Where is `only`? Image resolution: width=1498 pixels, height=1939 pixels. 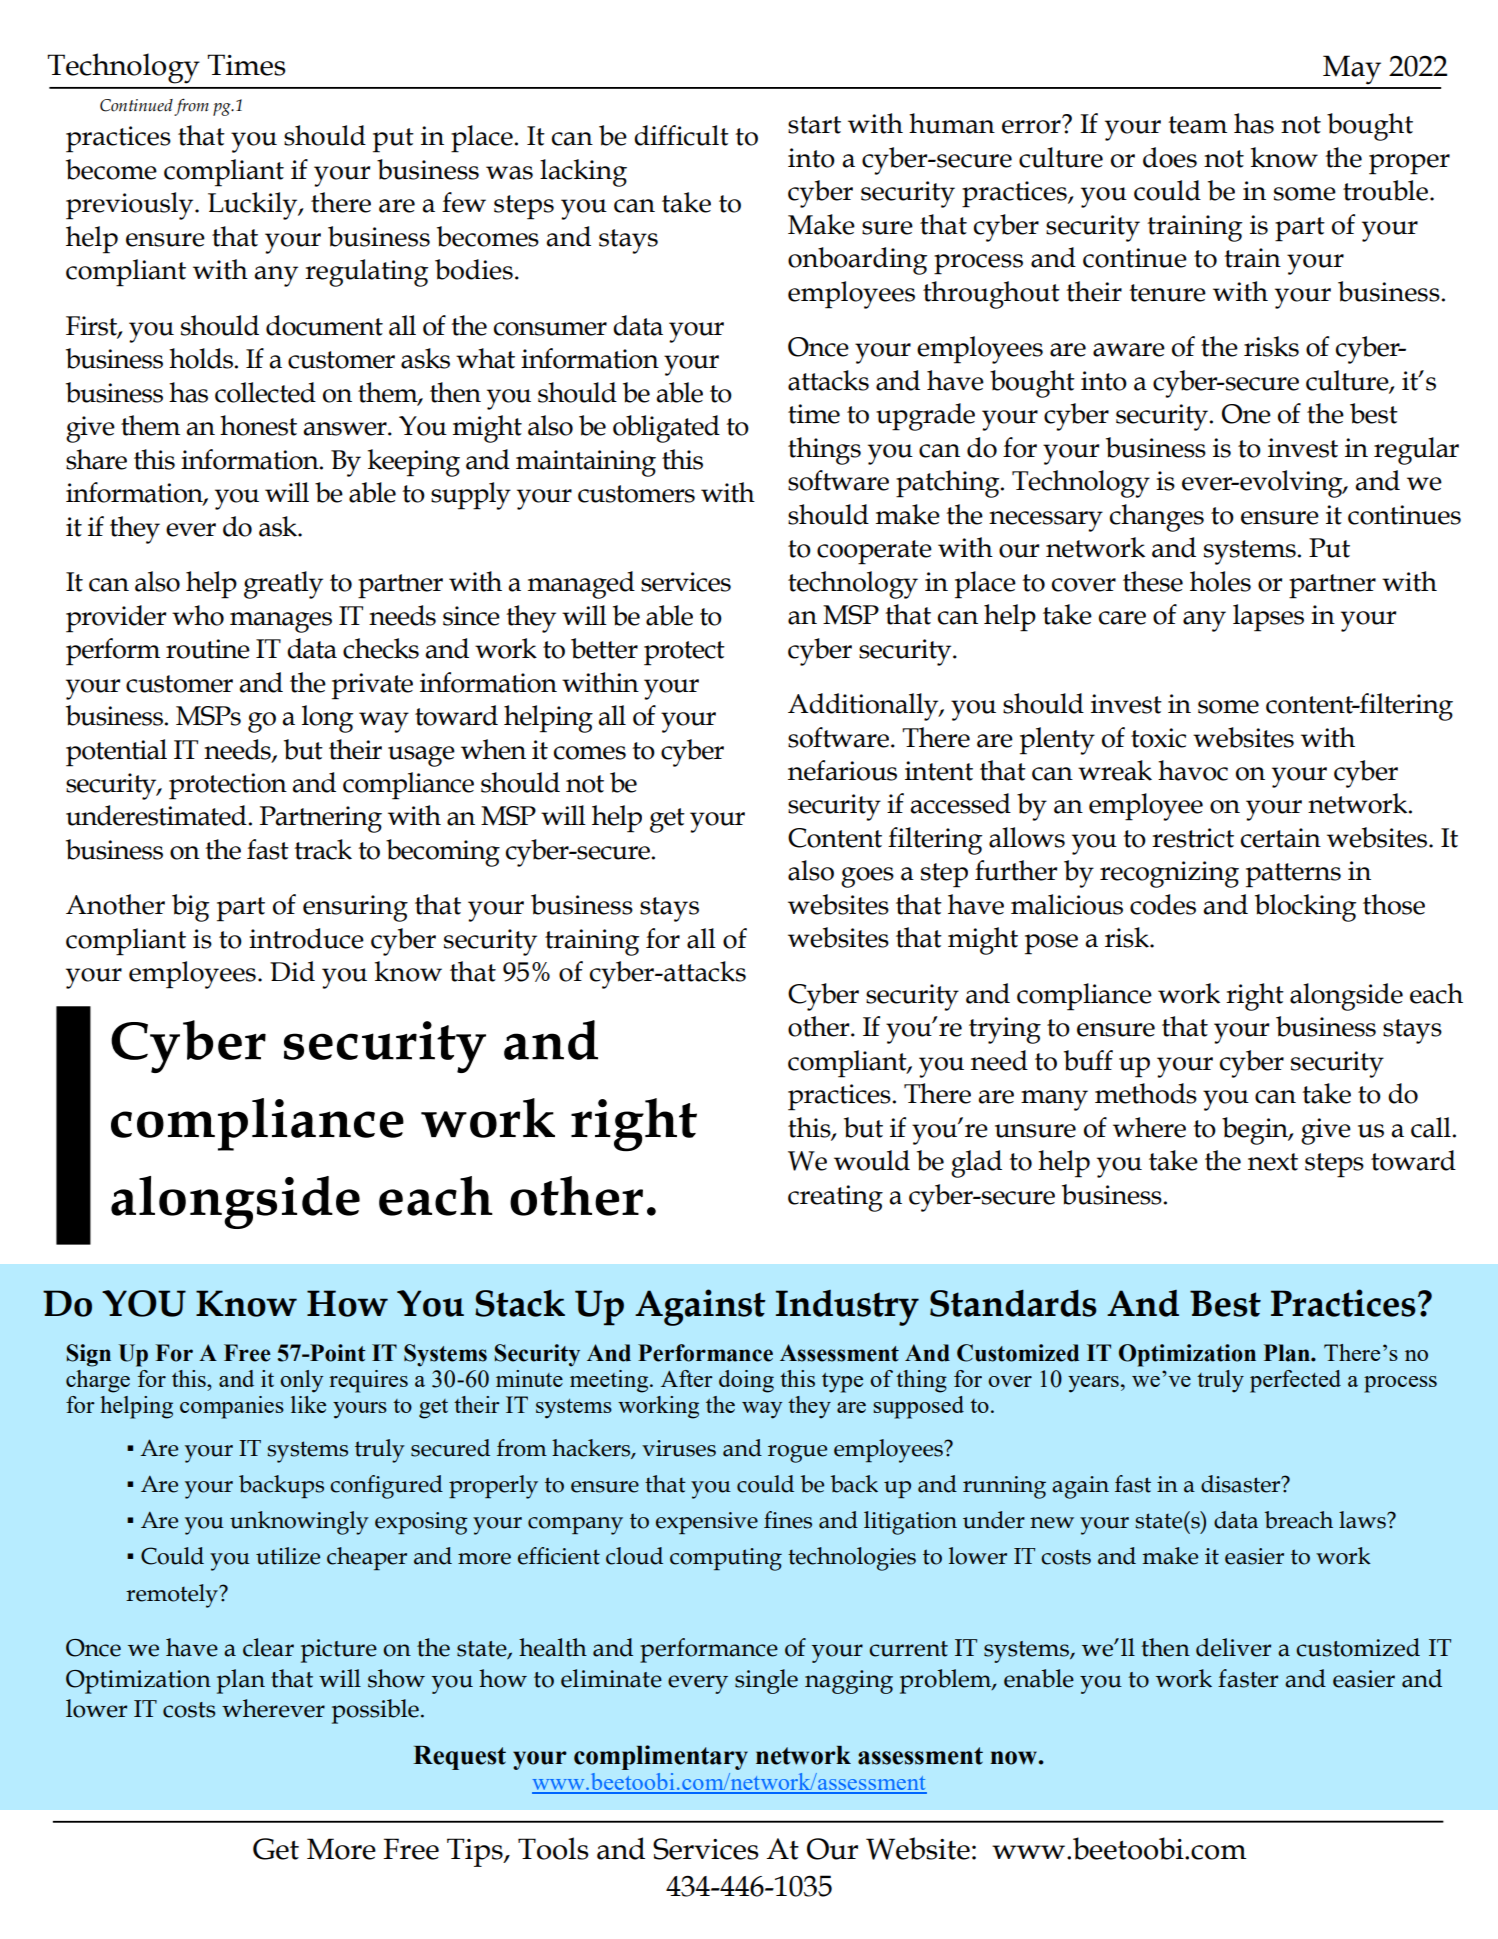 only is located at coordinates (301, 1381).
